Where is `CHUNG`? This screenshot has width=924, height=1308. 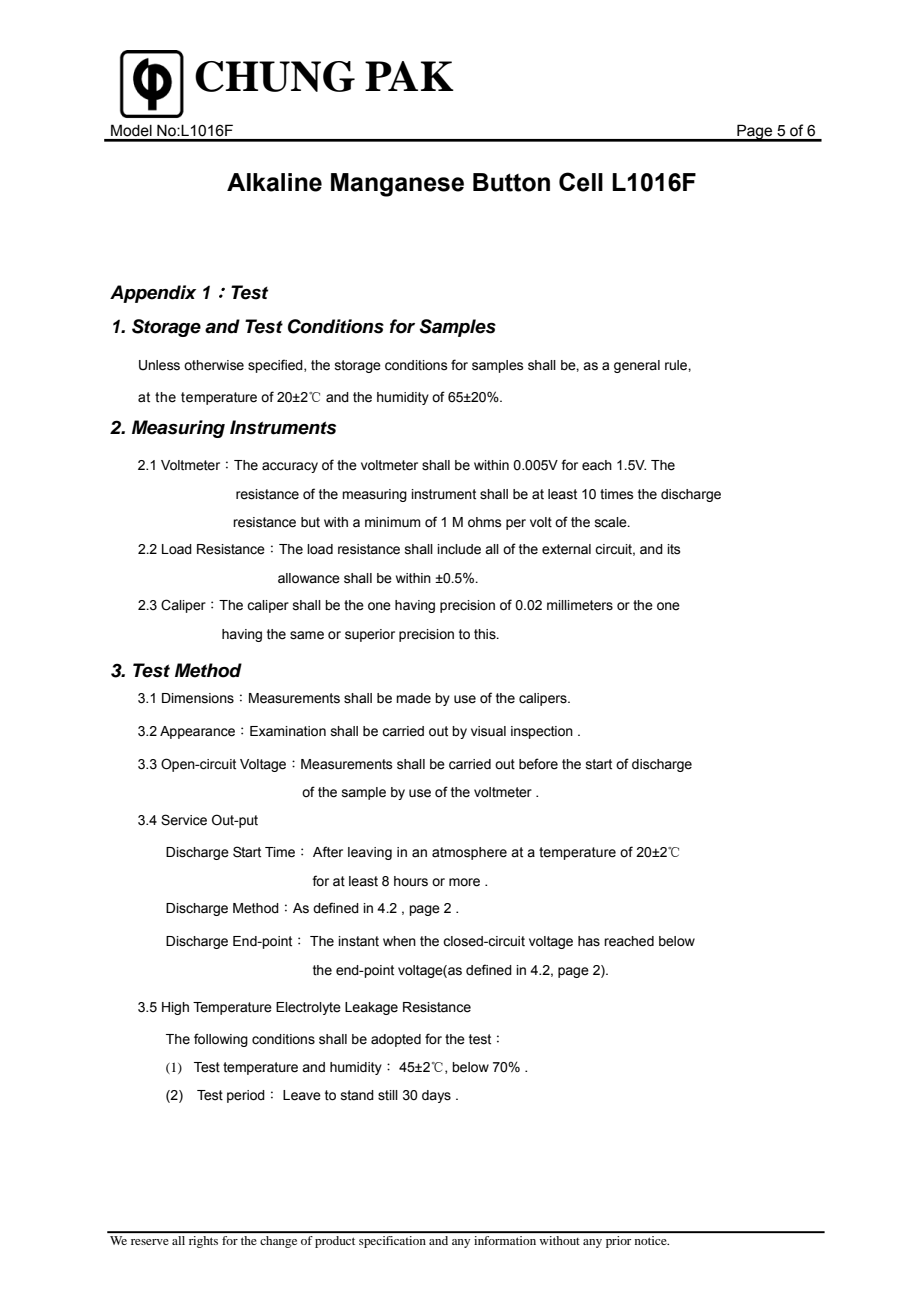 CHUNG is located at coordinates (275, 76).
